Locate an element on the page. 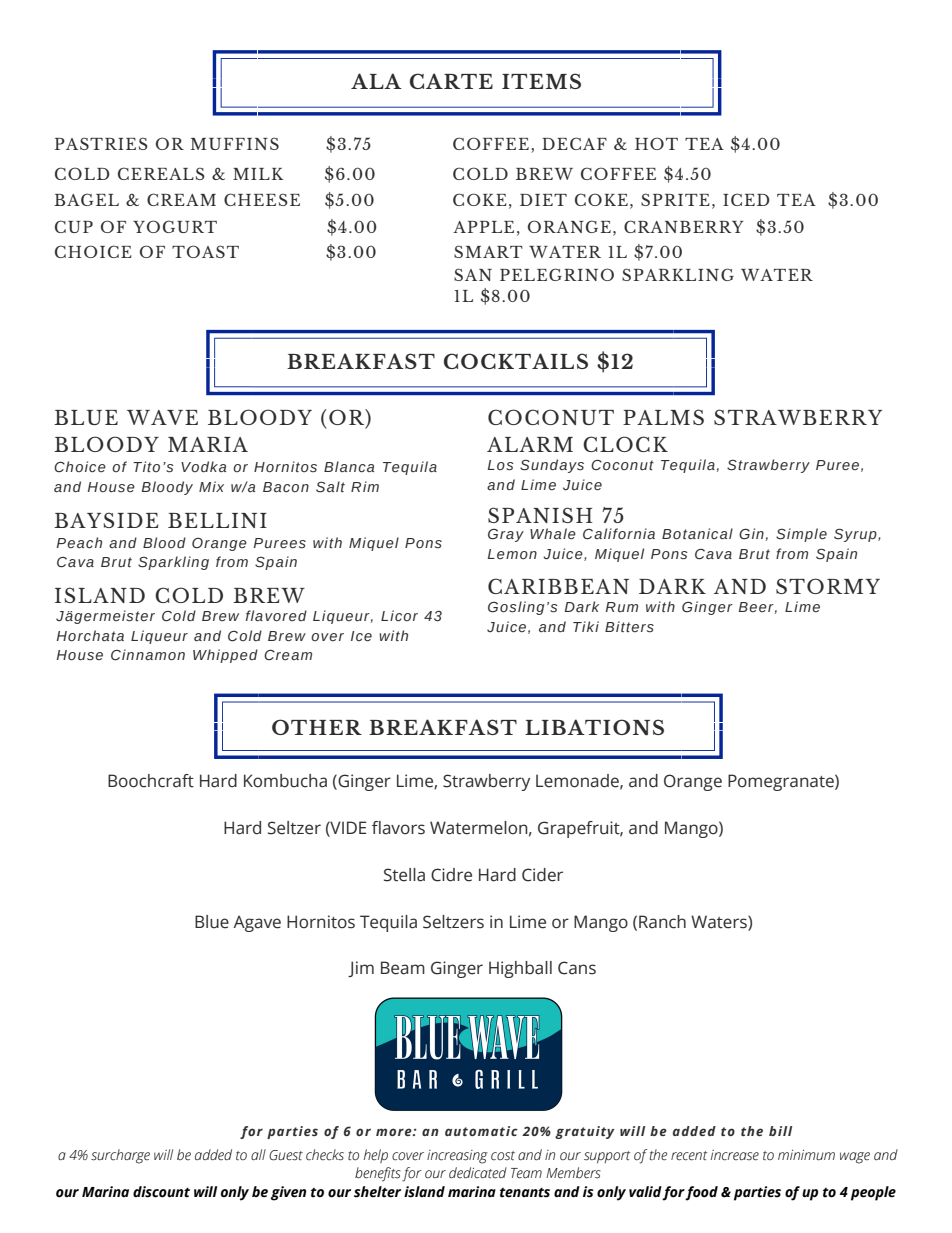  discount is located at coordinates (161, 1192).
